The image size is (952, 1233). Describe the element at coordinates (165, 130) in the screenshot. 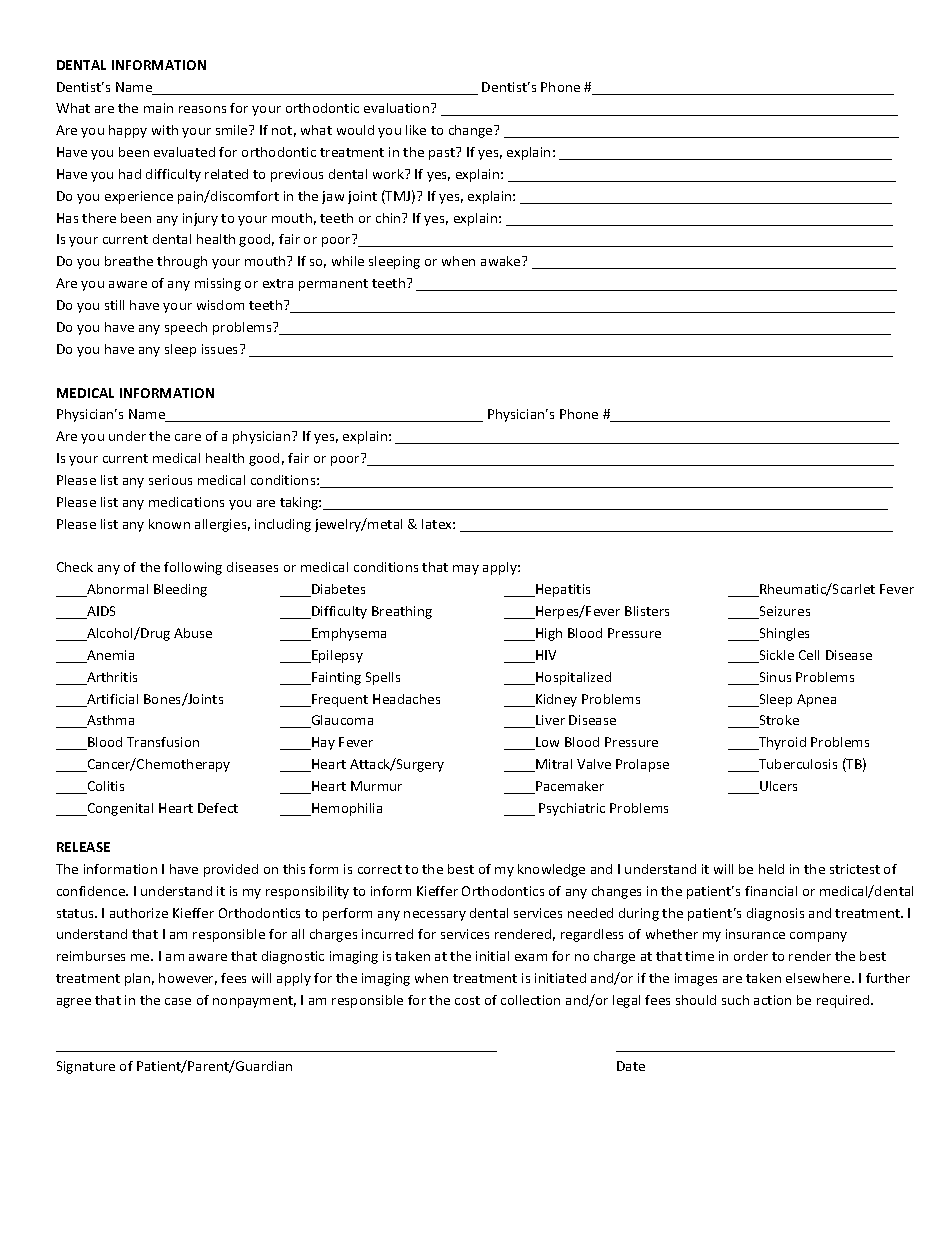

I see `with` at that location.
